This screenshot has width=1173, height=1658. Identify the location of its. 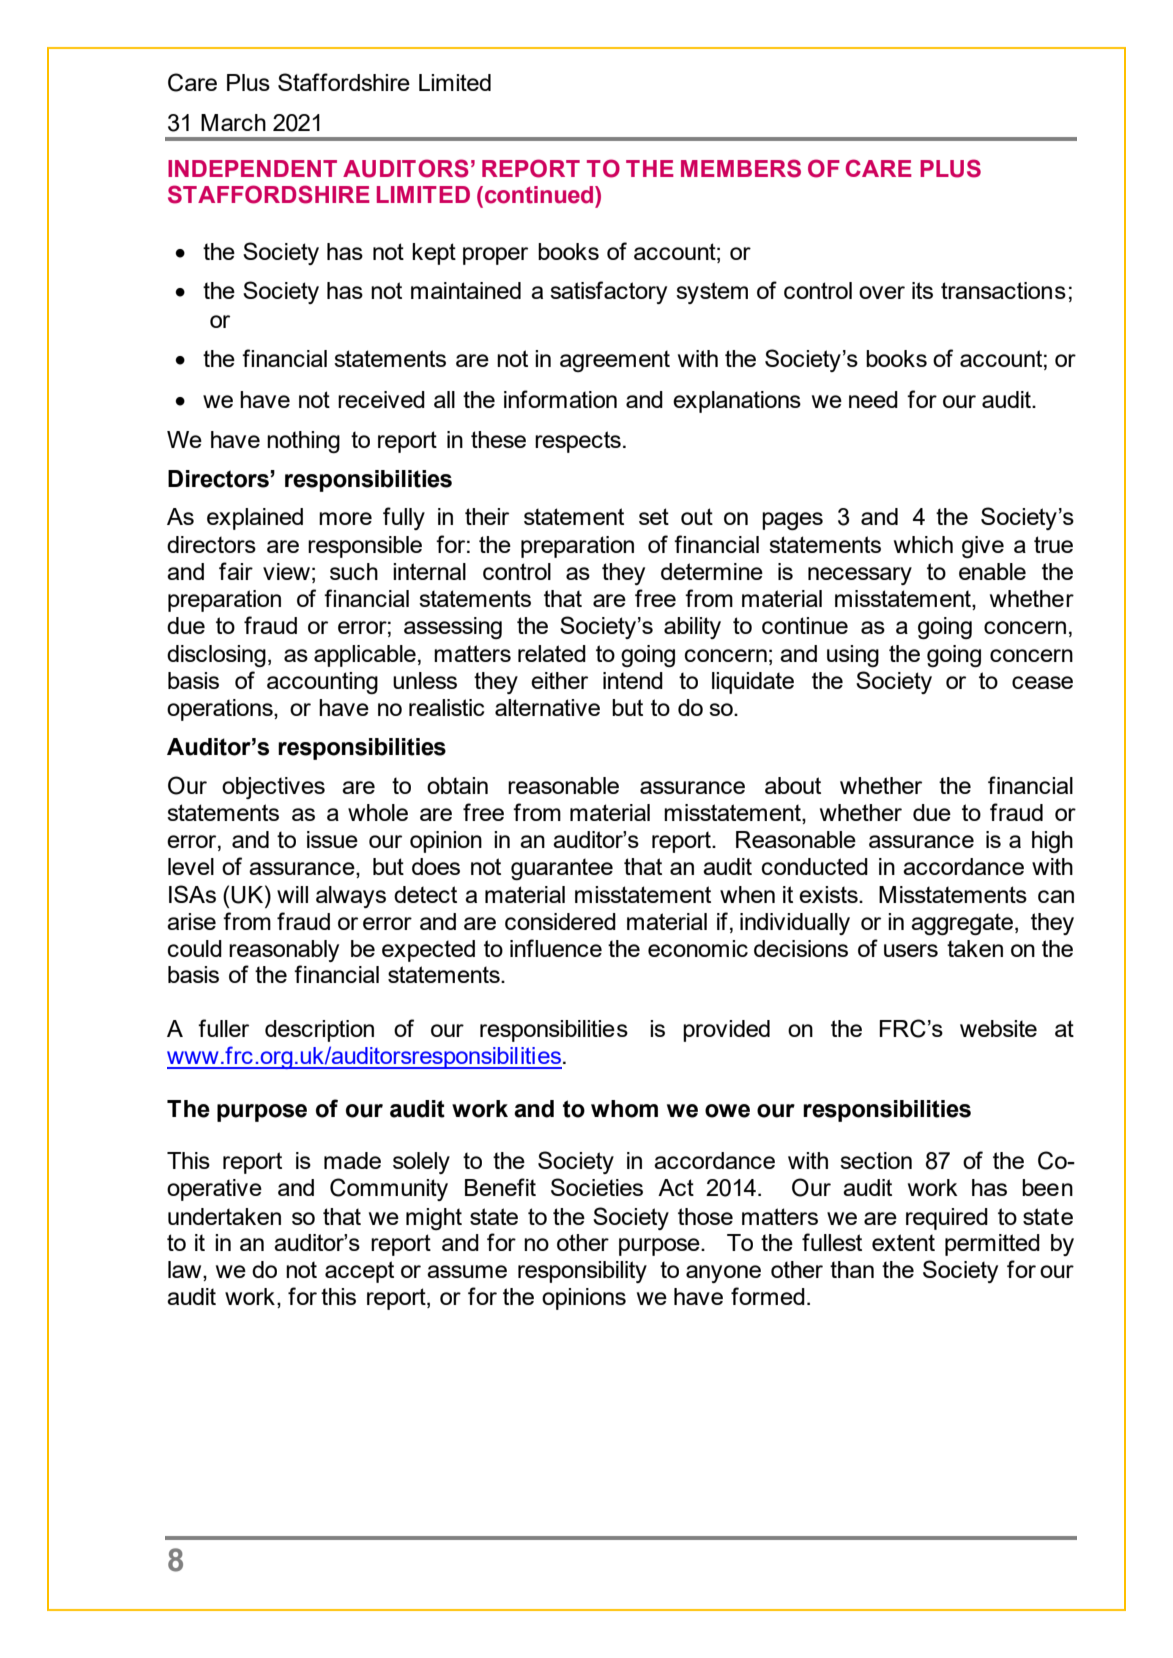
(922, 290).
